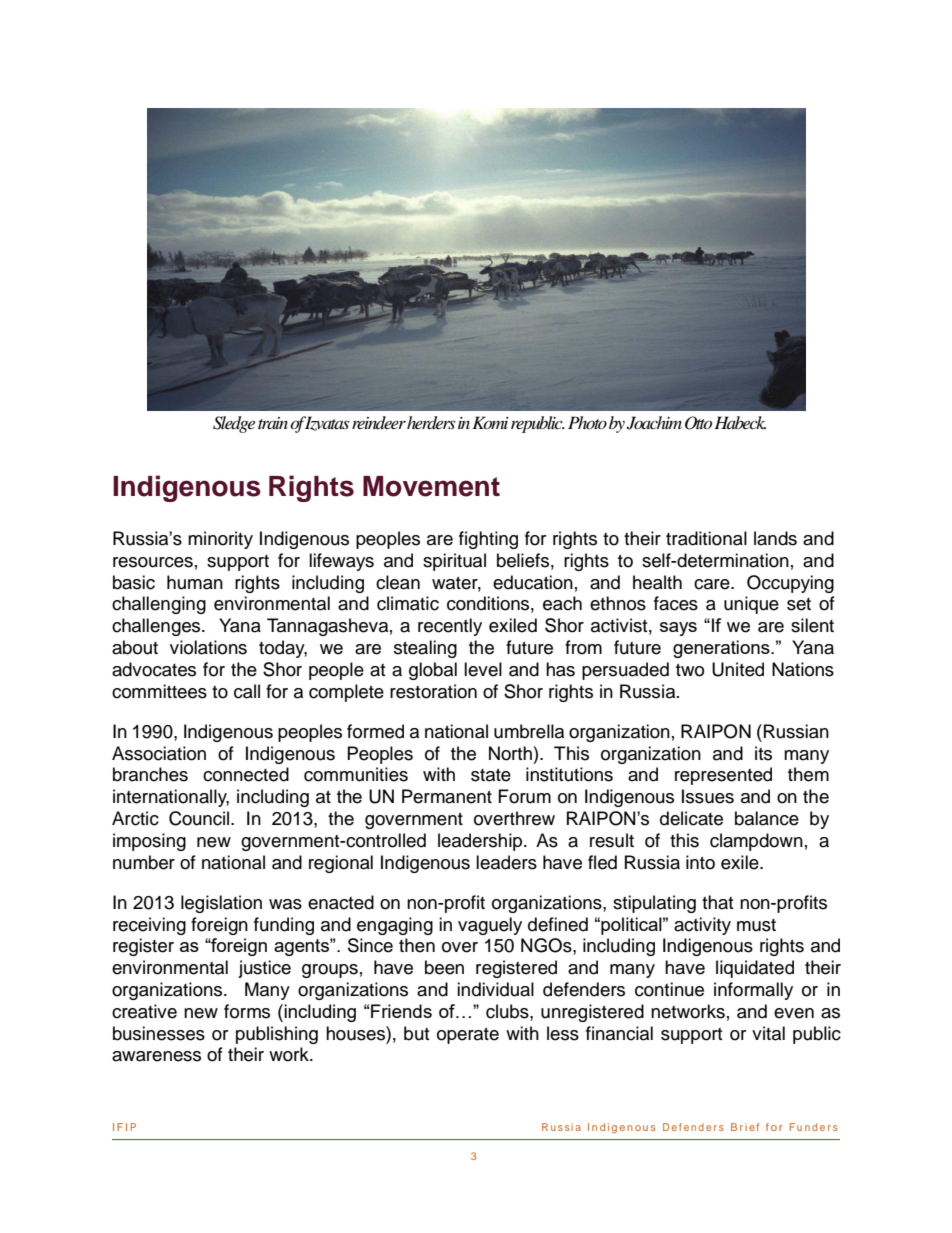 The image size is (952, 1233). Describe the element at coordinates (159, 1033) in the screenshot. I see `businesses` at that location.
